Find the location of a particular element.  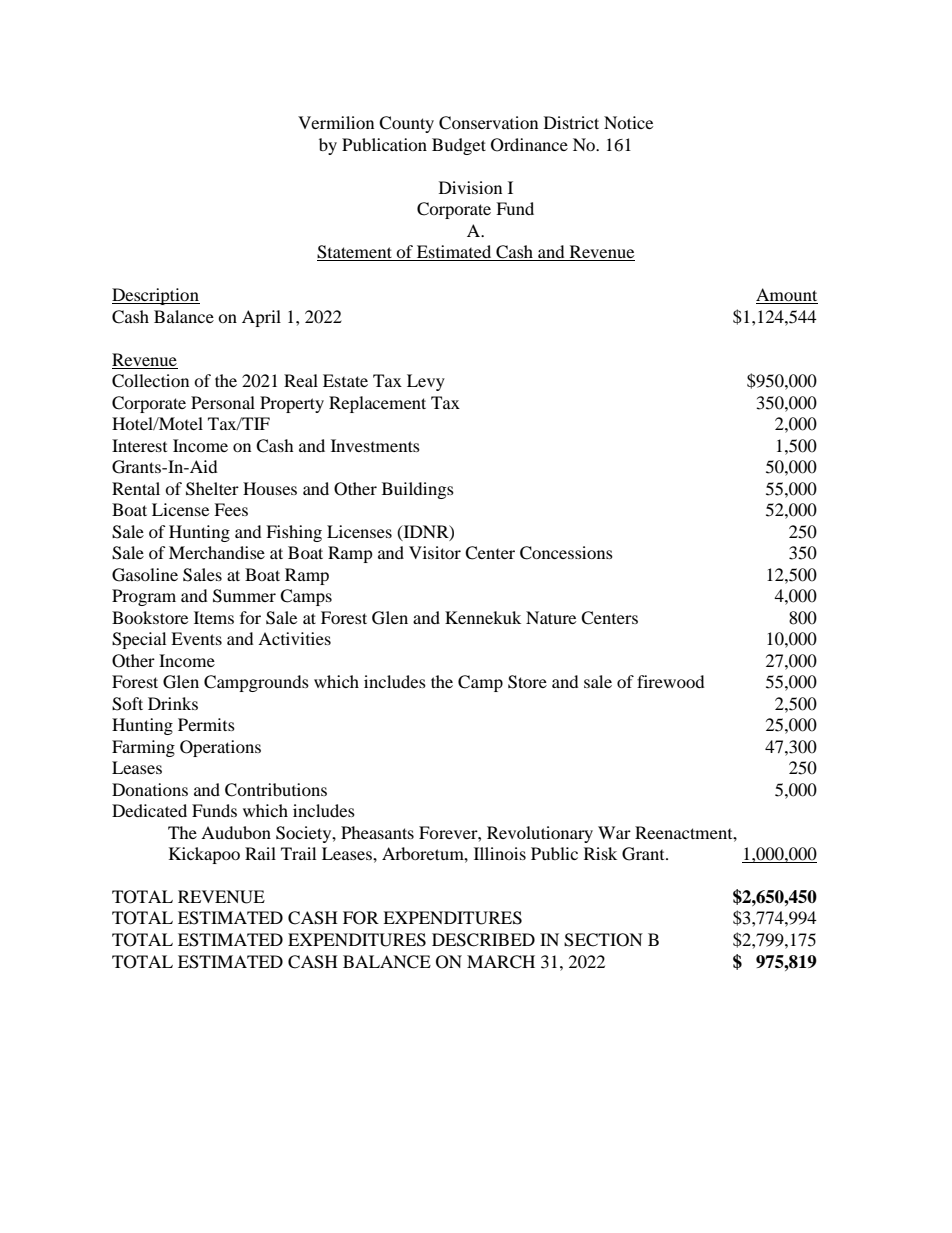

Budget is located at coordinates (459, 146).
